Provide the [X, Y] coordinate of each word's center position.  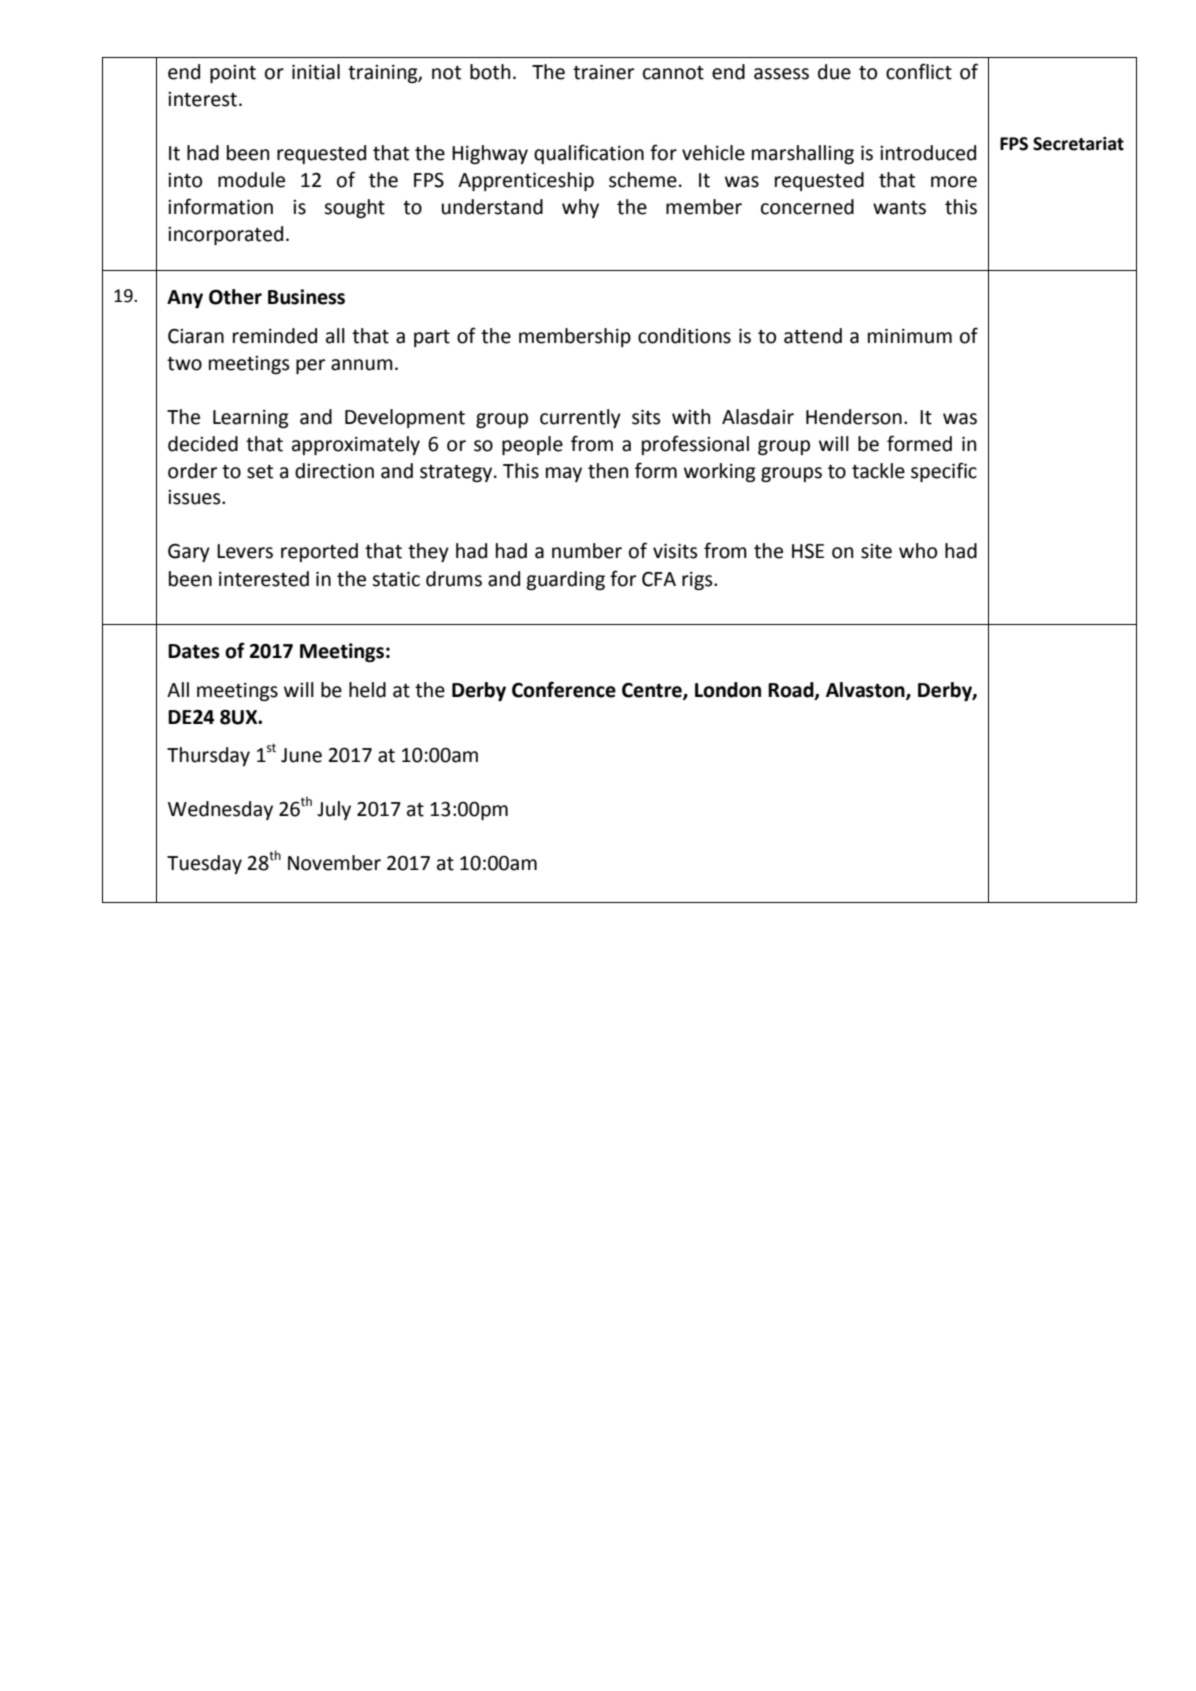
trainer [603, 72]
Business [306, 297]
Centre [653, 690]
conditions [684, 336]
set [260, 472]
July [334, 810]
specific [944, 472]
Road [792, 690]
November [334, 863]
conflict [919, 71]
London [728, 690]
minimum [910, 336]
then [608, 471]
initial [316, 72]
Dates [194, 651]
